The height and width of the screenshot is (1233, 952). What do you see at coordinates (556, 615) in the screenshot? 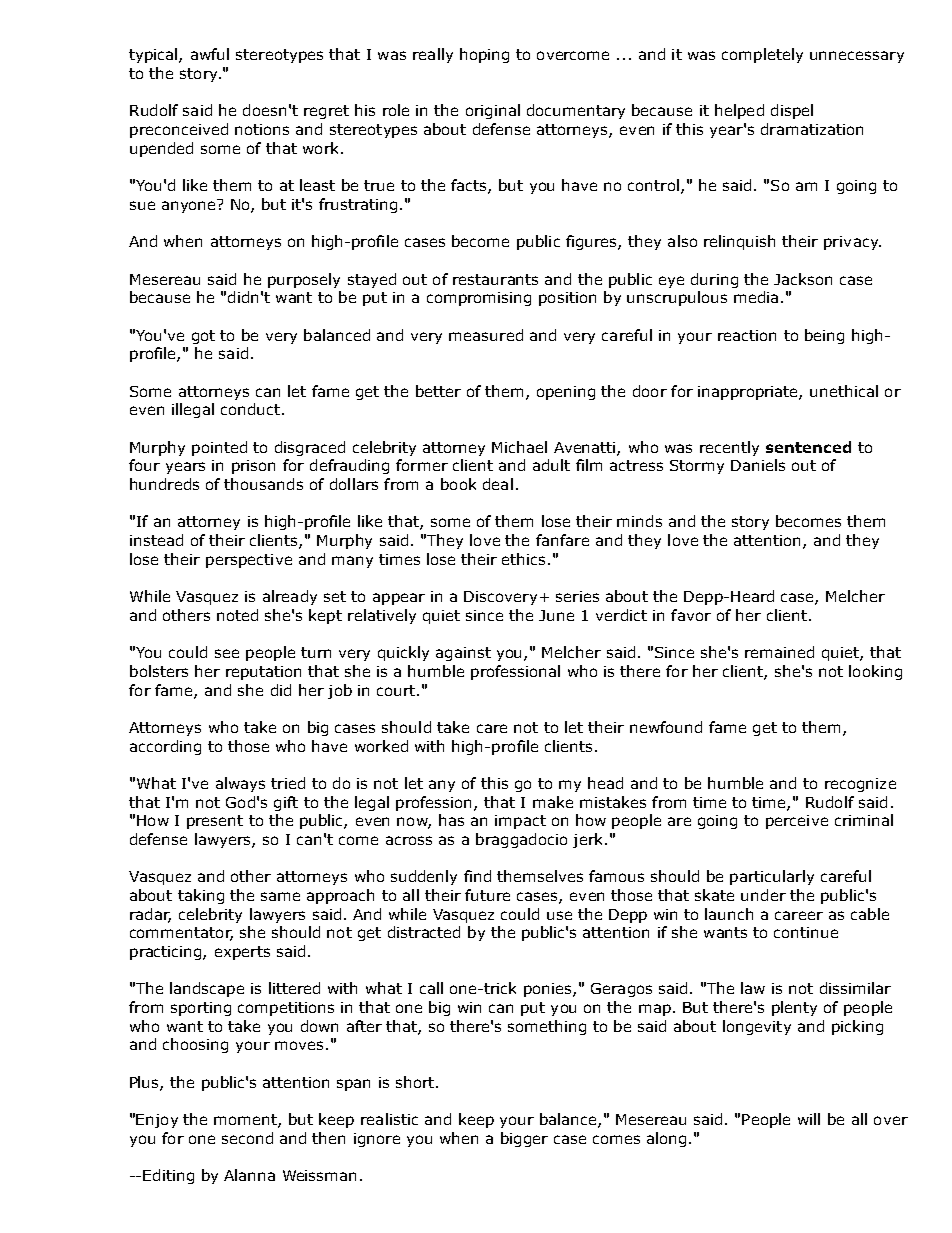
I see `June` at bounding box center [556, 615].
